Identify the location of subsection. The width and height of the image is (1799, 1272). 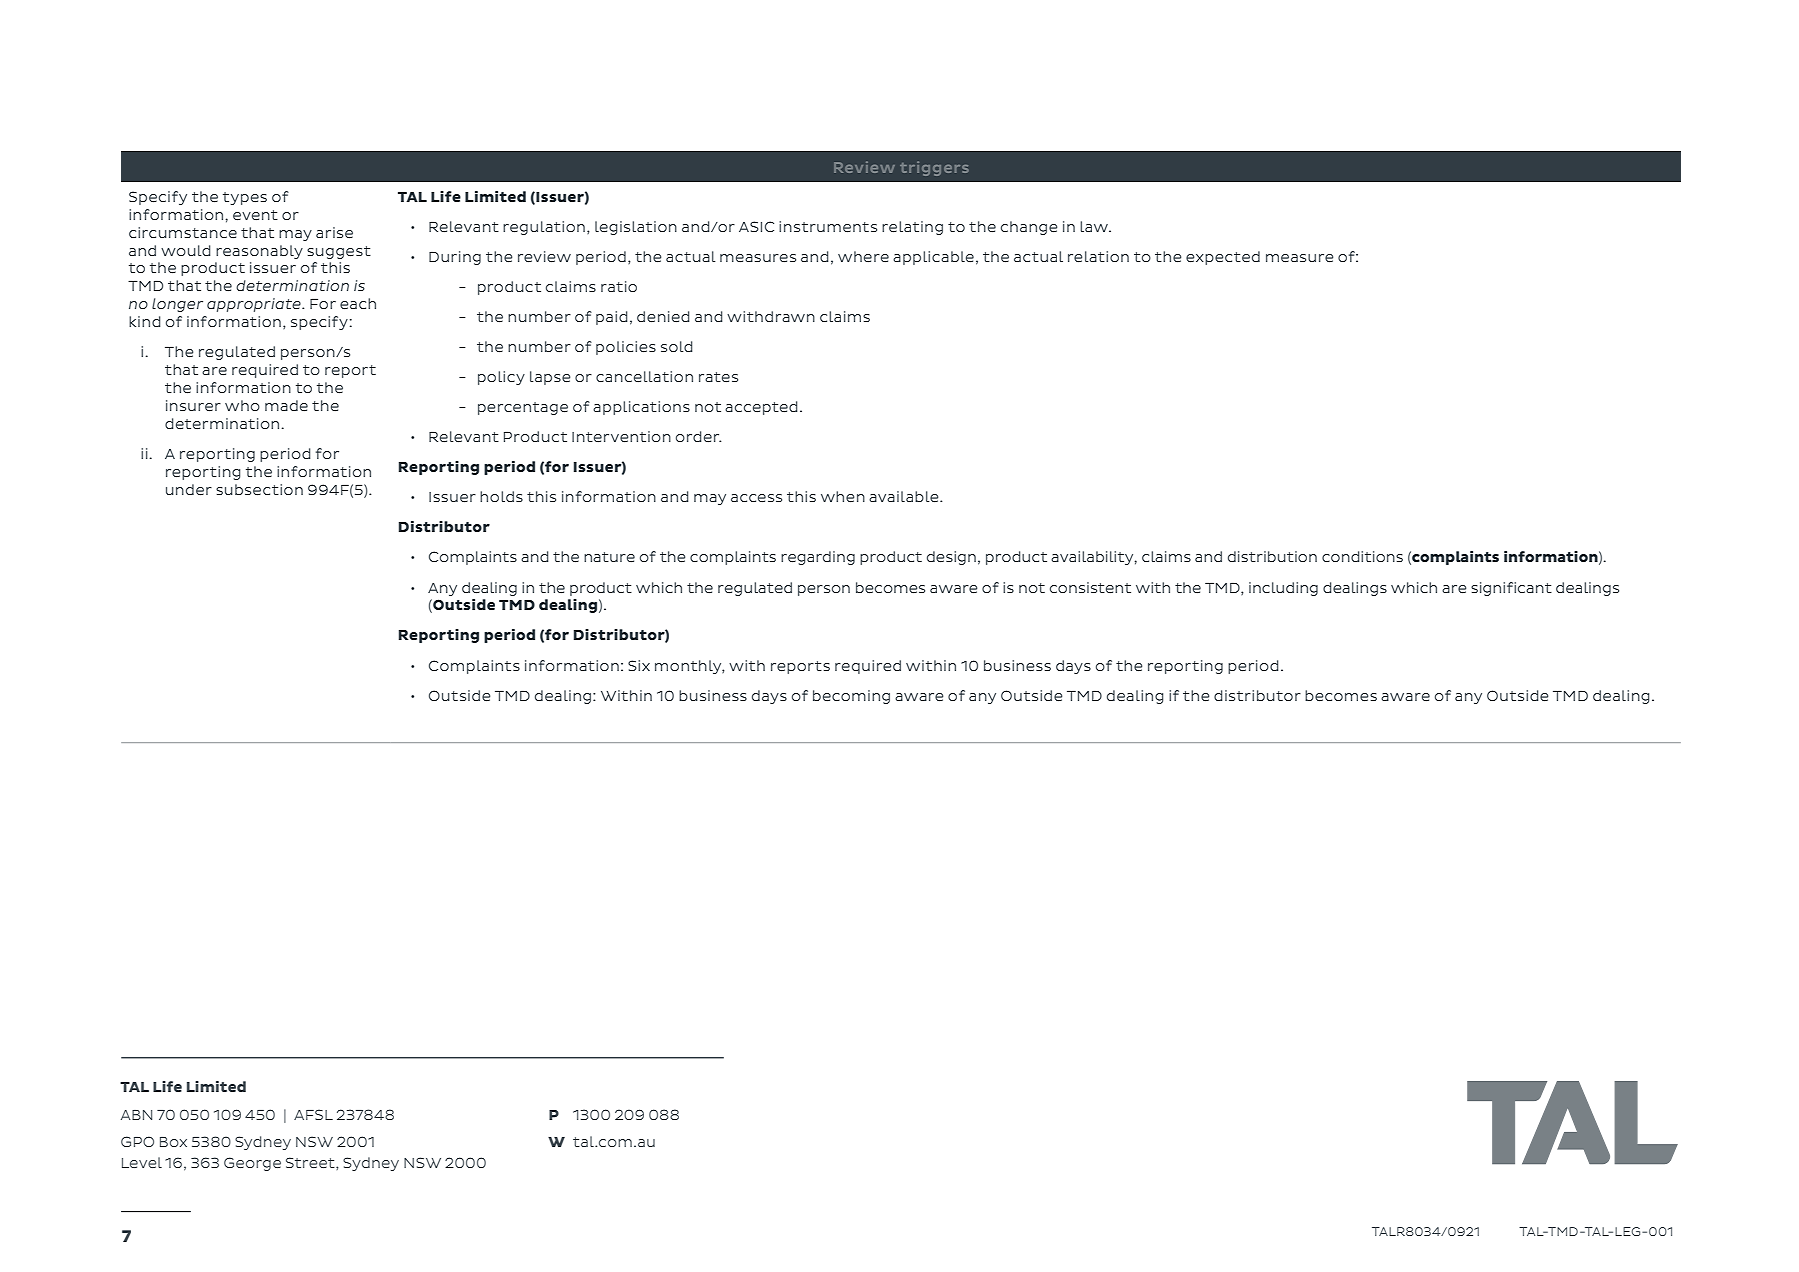
(259, 489).
